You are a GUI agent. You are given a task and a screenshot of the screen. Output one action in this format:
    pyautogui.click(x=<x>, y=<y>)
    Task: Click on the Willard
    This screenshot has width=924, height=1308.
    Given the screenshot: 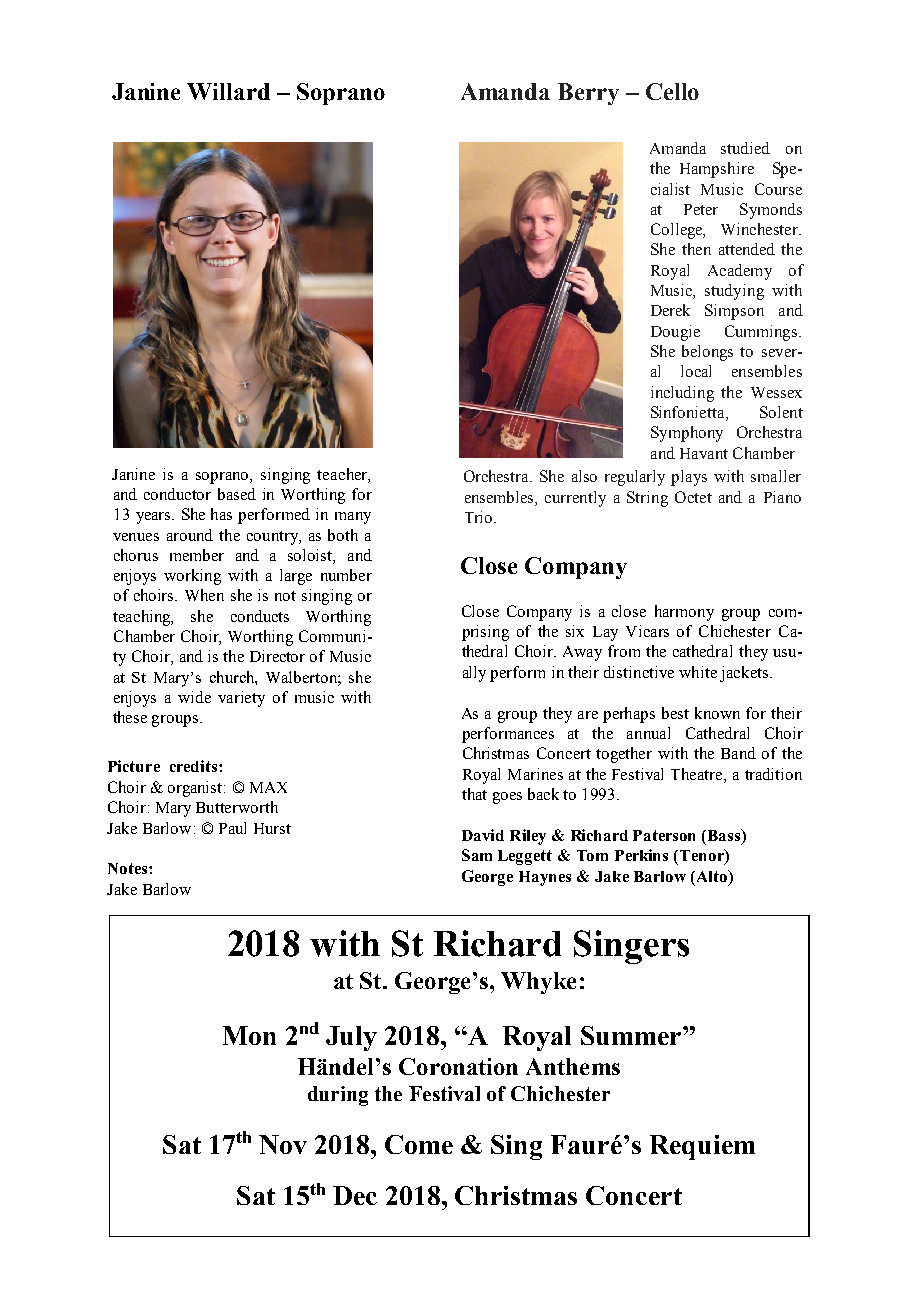 What is the action you would take?
    pyautogui.click(x=228, y=91)
